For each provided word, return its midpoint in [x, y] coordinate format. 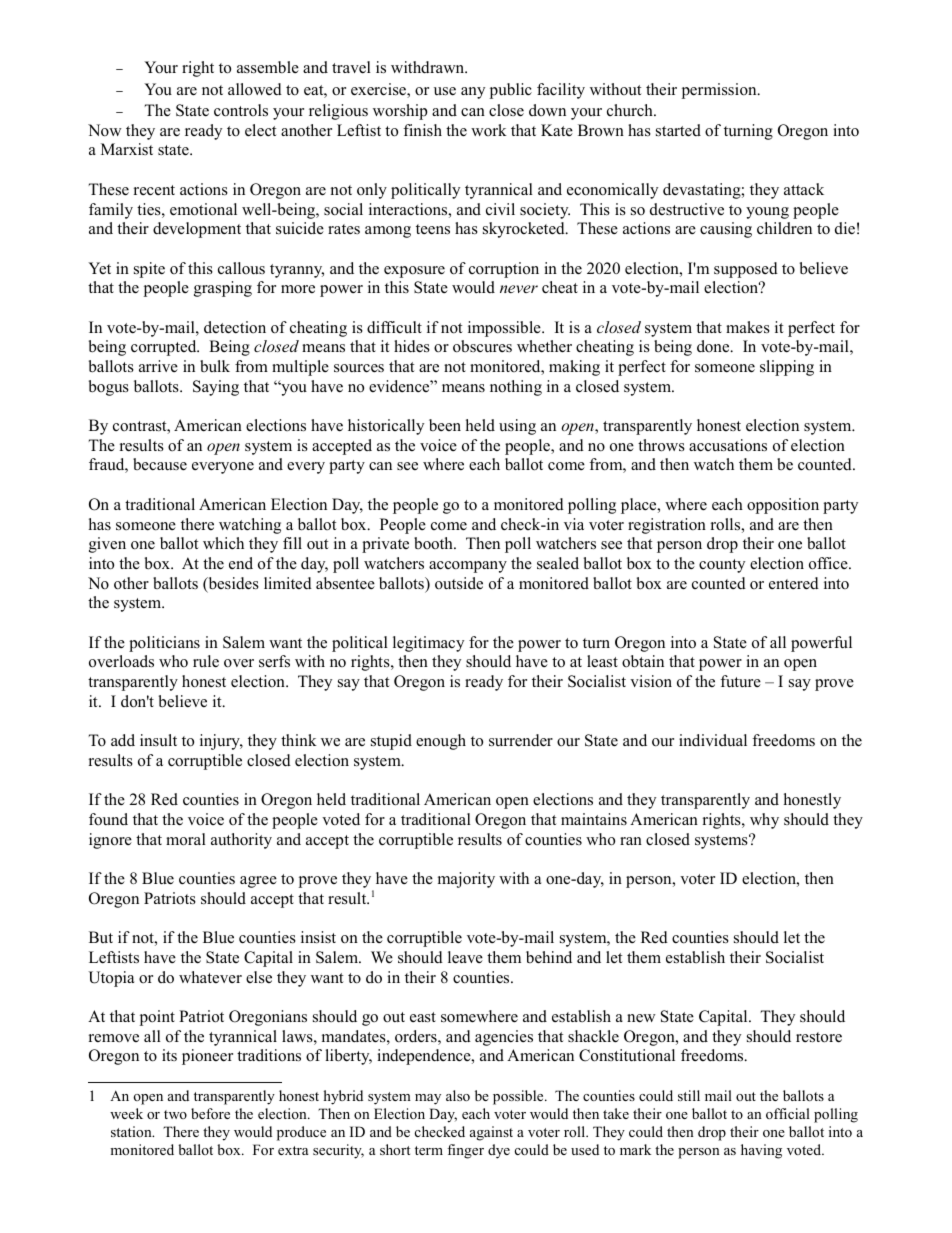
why [764, 821]
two [175, 1114]
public [511, 91]
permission [720, 91]
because [160, 464]
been [445, 425]
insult [158, 740]
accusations [728, 445]
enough [441, 742]
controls [241, 110]
